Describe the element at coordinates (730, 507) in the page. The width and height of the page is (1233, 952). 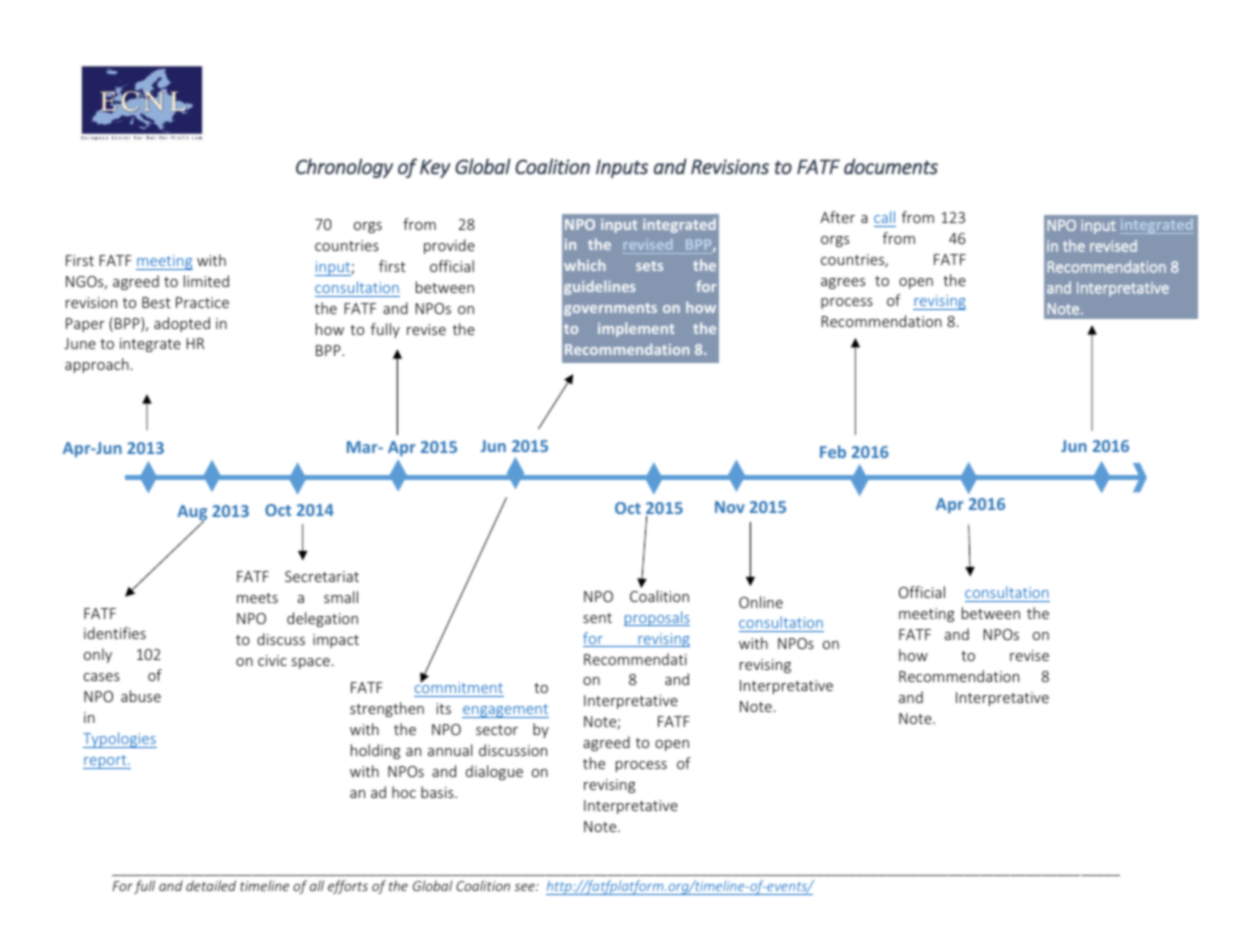
I see `Nov` at that location.
